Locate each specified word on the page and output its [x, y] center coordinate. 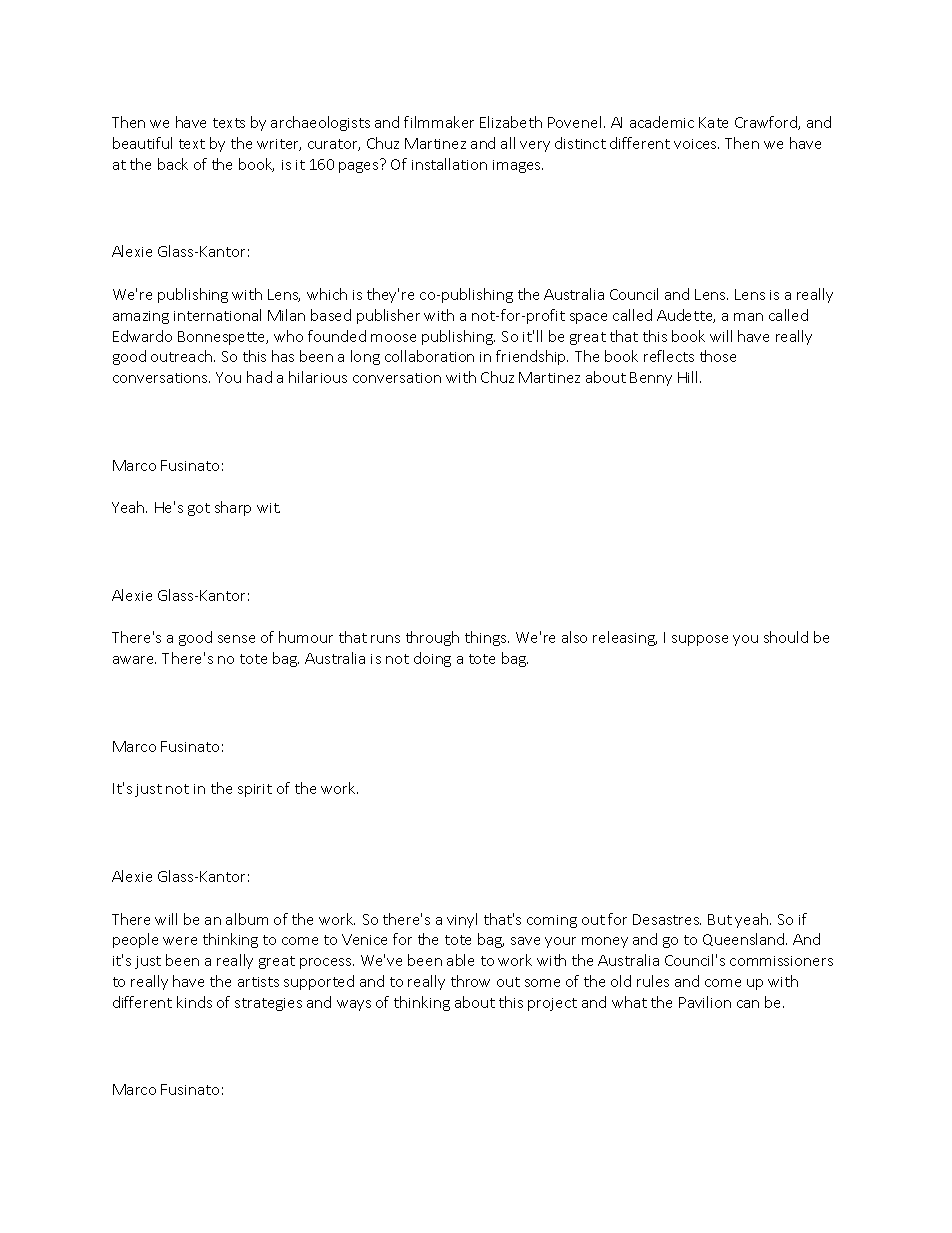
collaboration [429, 356]
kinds [194, 1002]
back [173, 164]
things [487, 638]
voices [696, 144]
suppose [700, 640]
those [718, 356]
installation [449, 164]
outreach [183, 356]
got [199, 509]
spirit [255, 790]
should [786, 637]
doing [432, 659]
